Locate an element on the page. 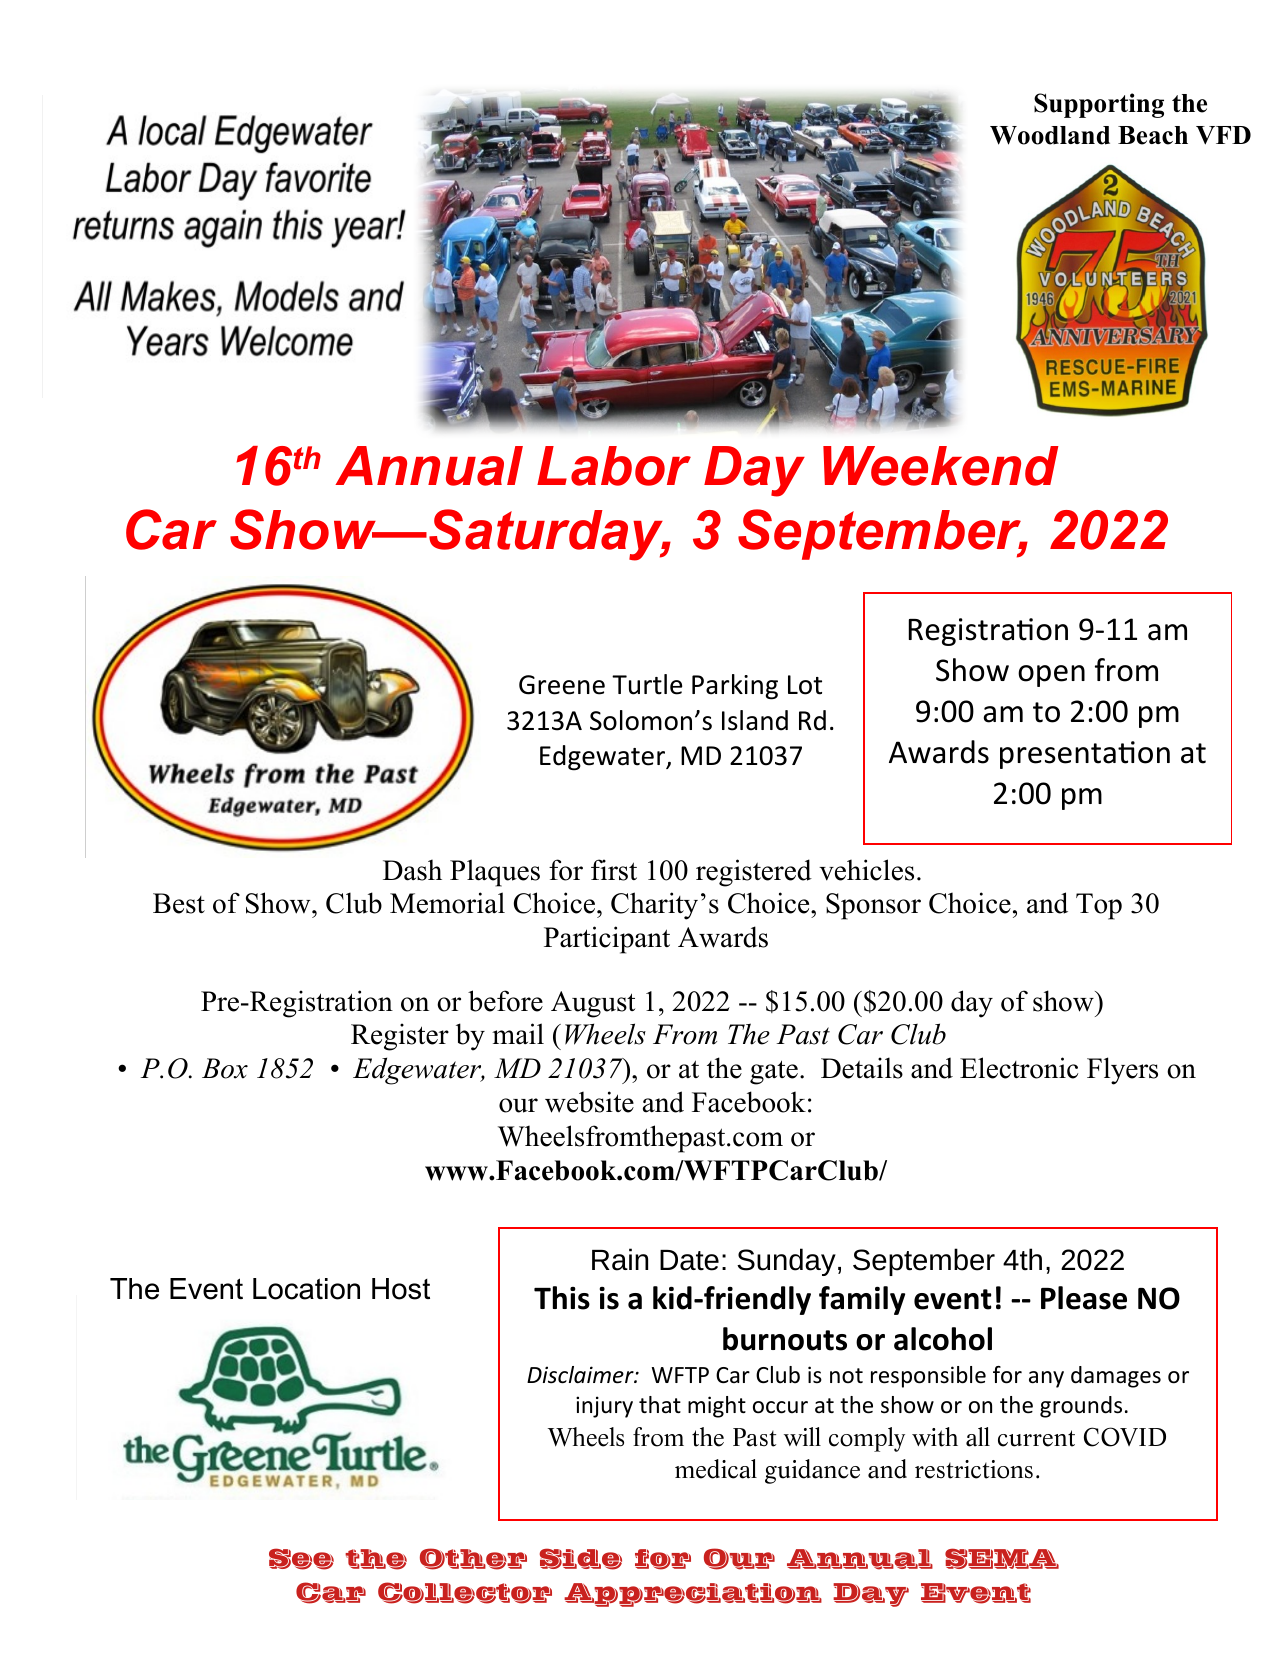 This page has width=1282, height=1659. Location is located at coordinates (306, 1289).
